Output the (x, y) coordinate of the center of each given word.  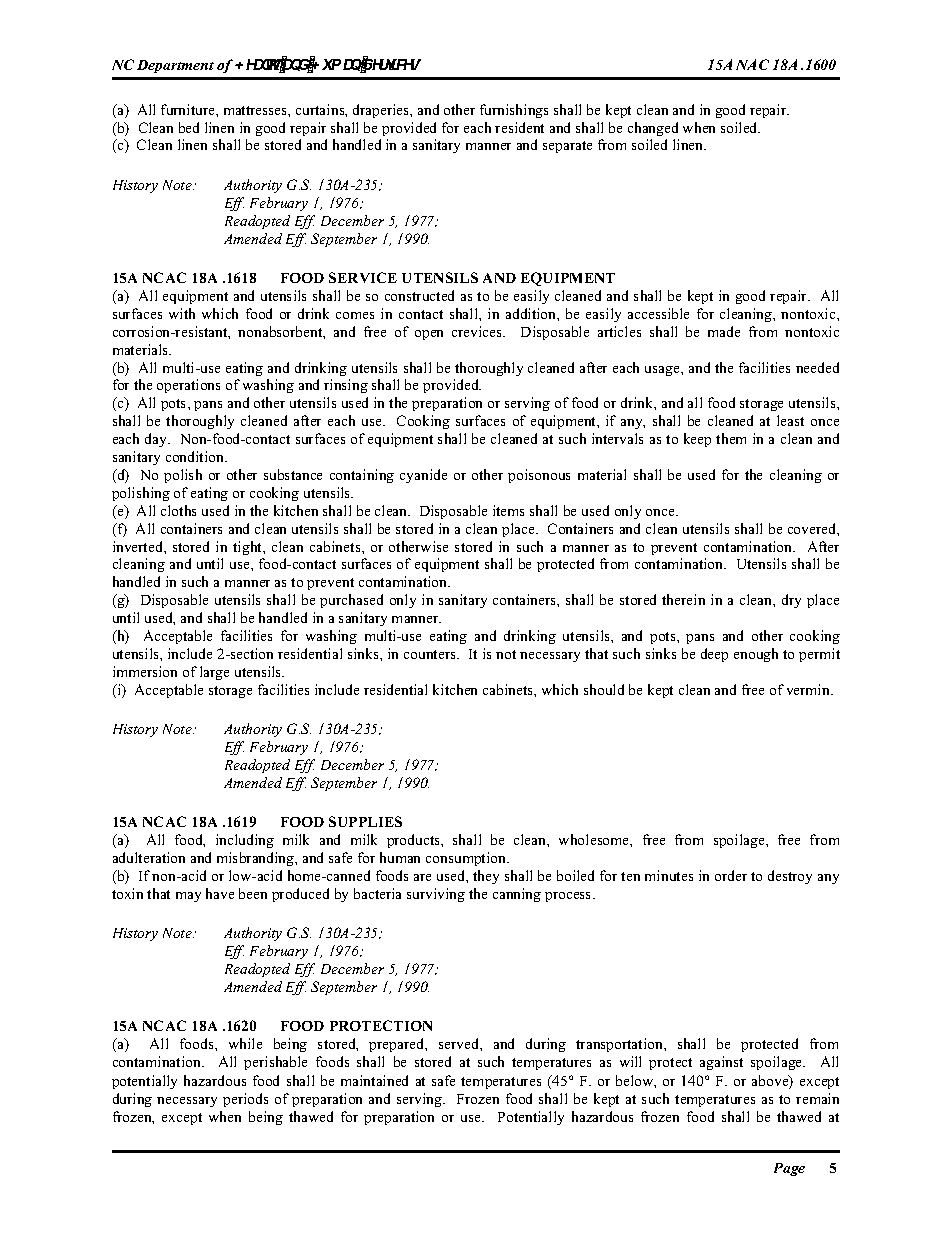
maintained (374, 1080)
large (214, 673)
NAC (752, 64)
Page (789, 1169)
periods (245, 1100)
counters (431, 654)
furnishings (514, 111)
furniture (189, 109)
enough (756, 655)
